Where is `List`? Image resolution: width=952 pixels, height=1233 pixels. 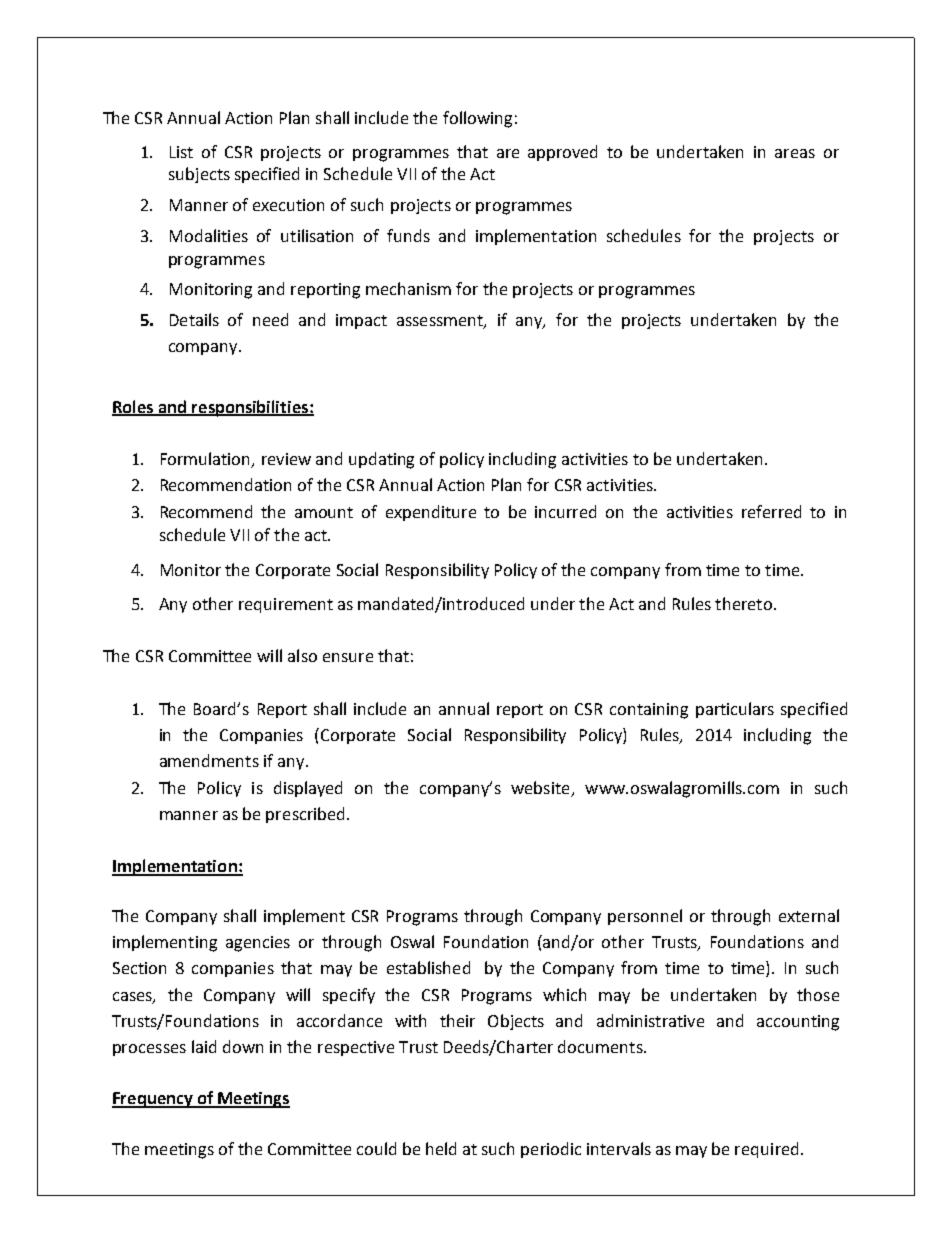 List is located at coordinates (181, 152).
